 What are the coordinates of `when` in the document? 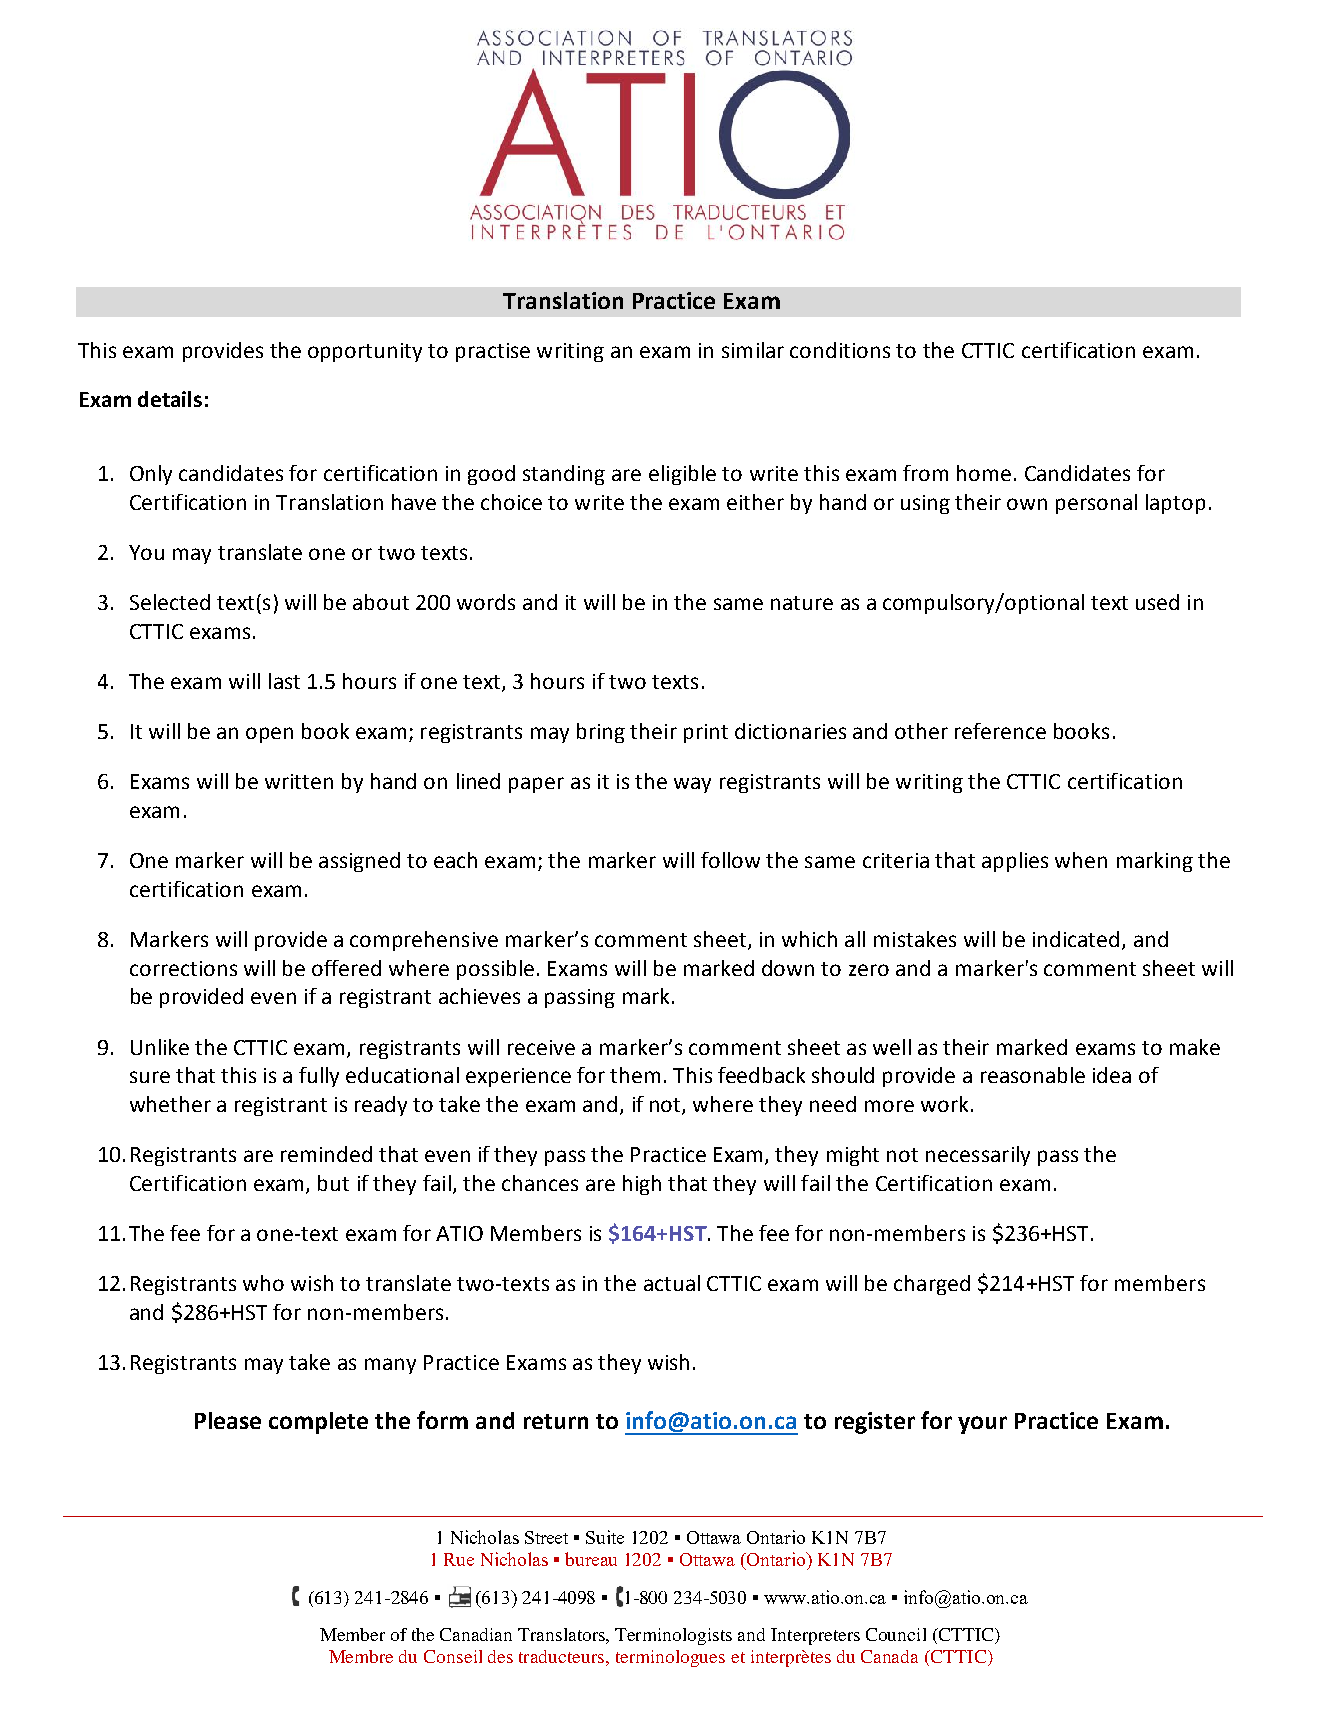 It's located at (1081, 860).
